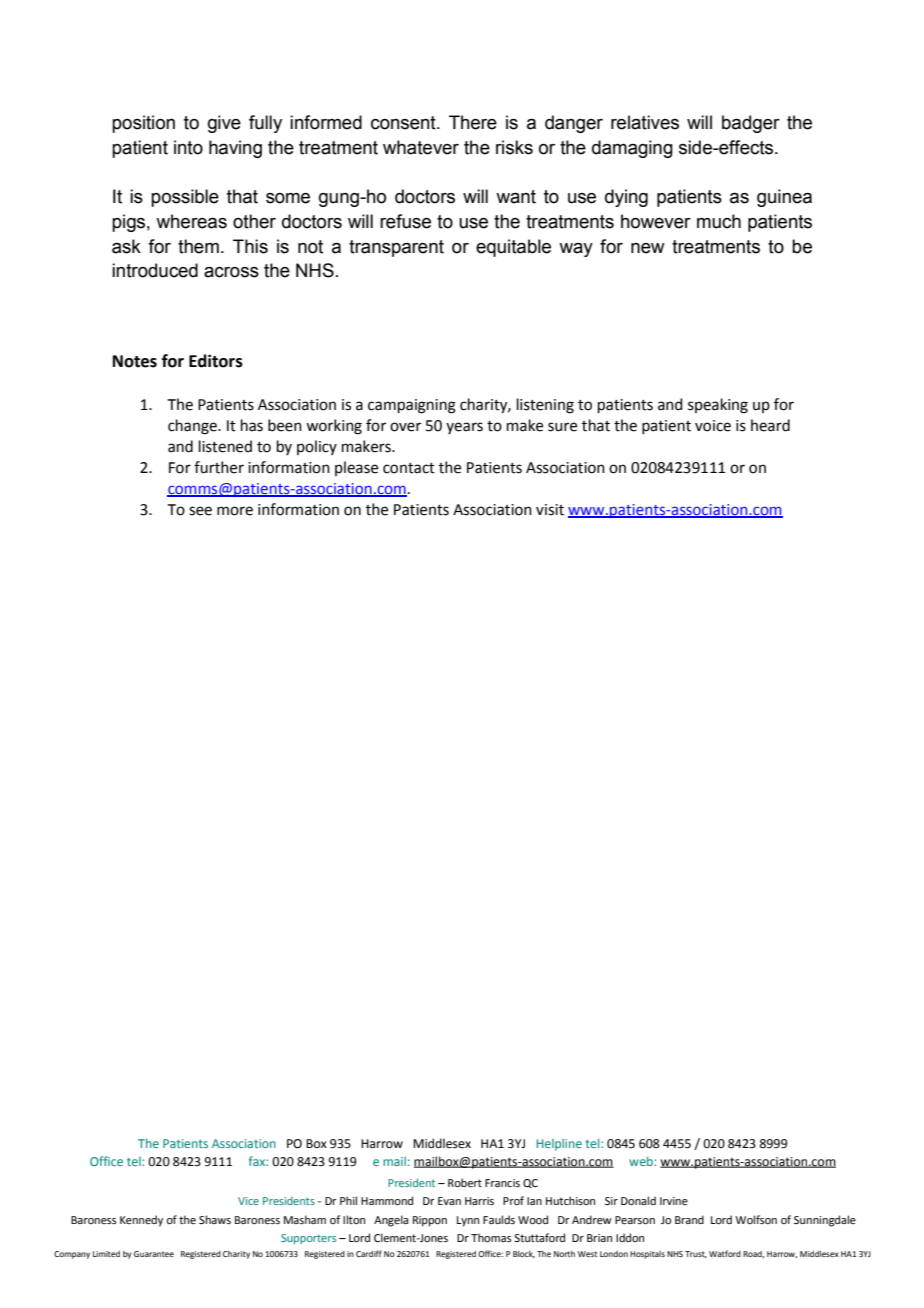 The height and width of the page is (1308, 924). Describe the element at coordinates (550, 510) in the page. I see `visit` at that location.
